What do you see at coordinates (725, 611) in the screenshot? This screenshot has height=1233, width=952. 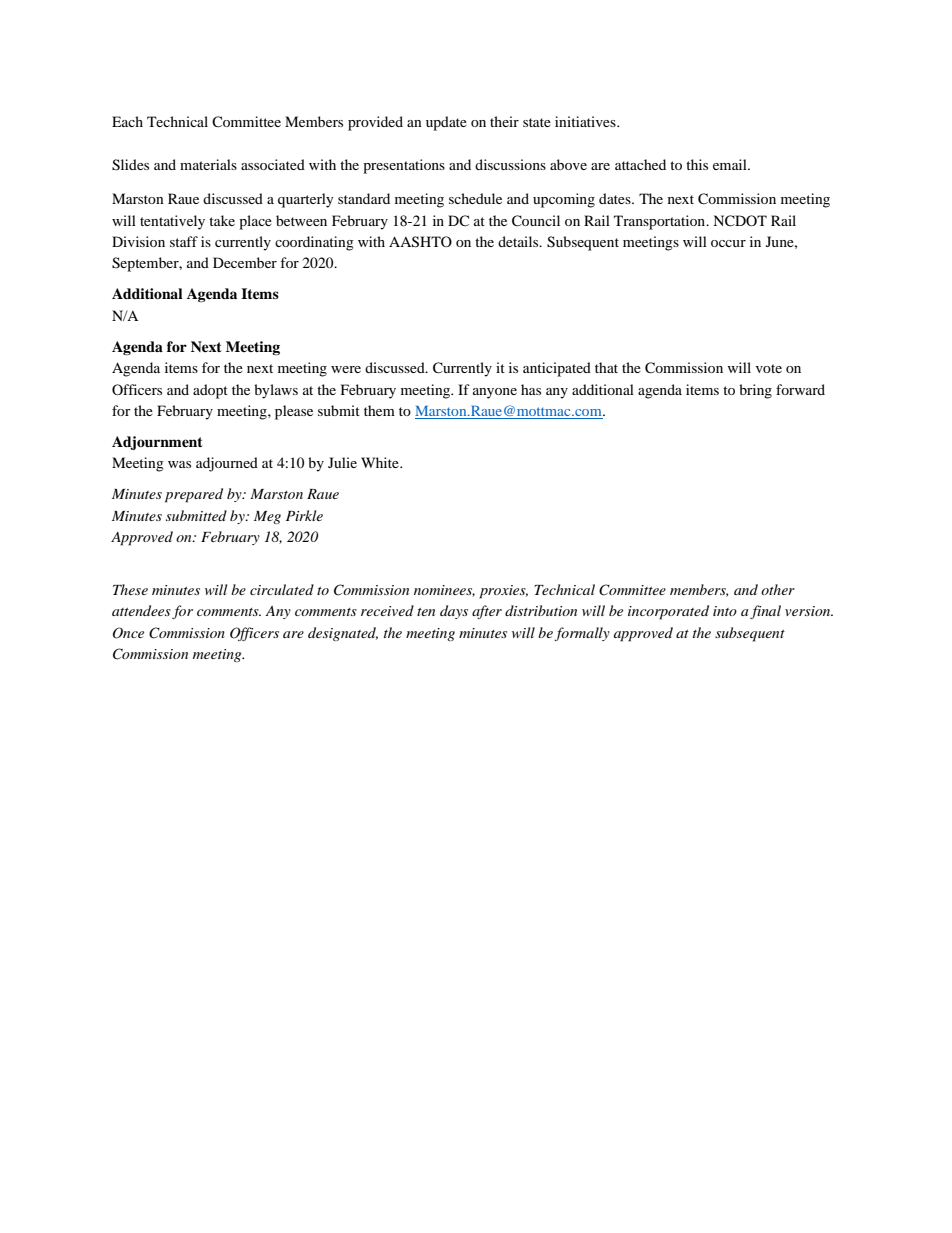 I see `into` at bounding box center [725, 611].
